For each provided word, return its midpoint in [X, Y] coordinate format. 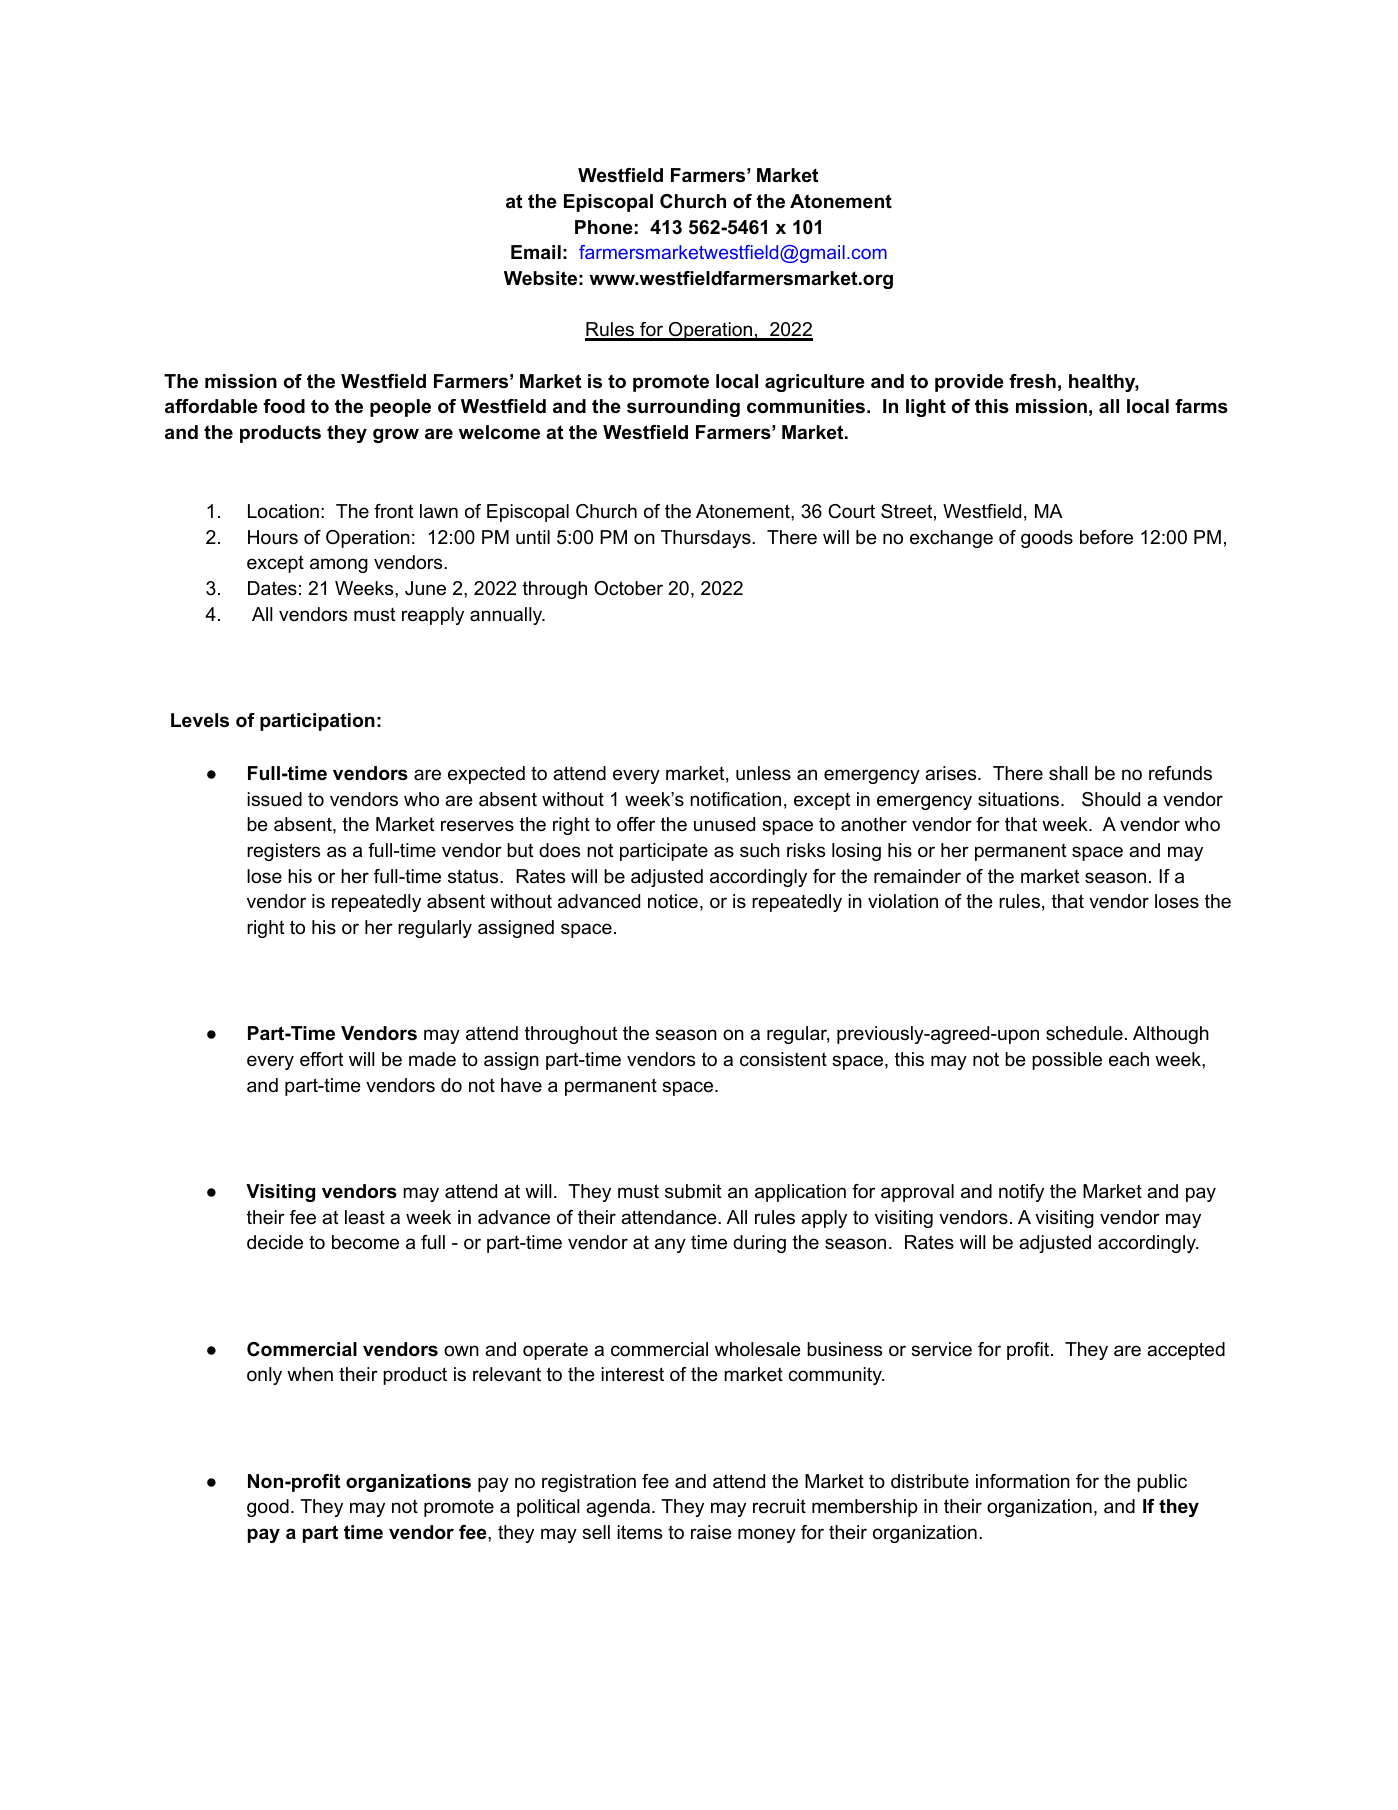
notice [673, 901]
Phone [604, 227]
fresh [1032, 381]
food [284, 406]
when [310, 1374]
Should [1111, 799]
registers [283, 852]
